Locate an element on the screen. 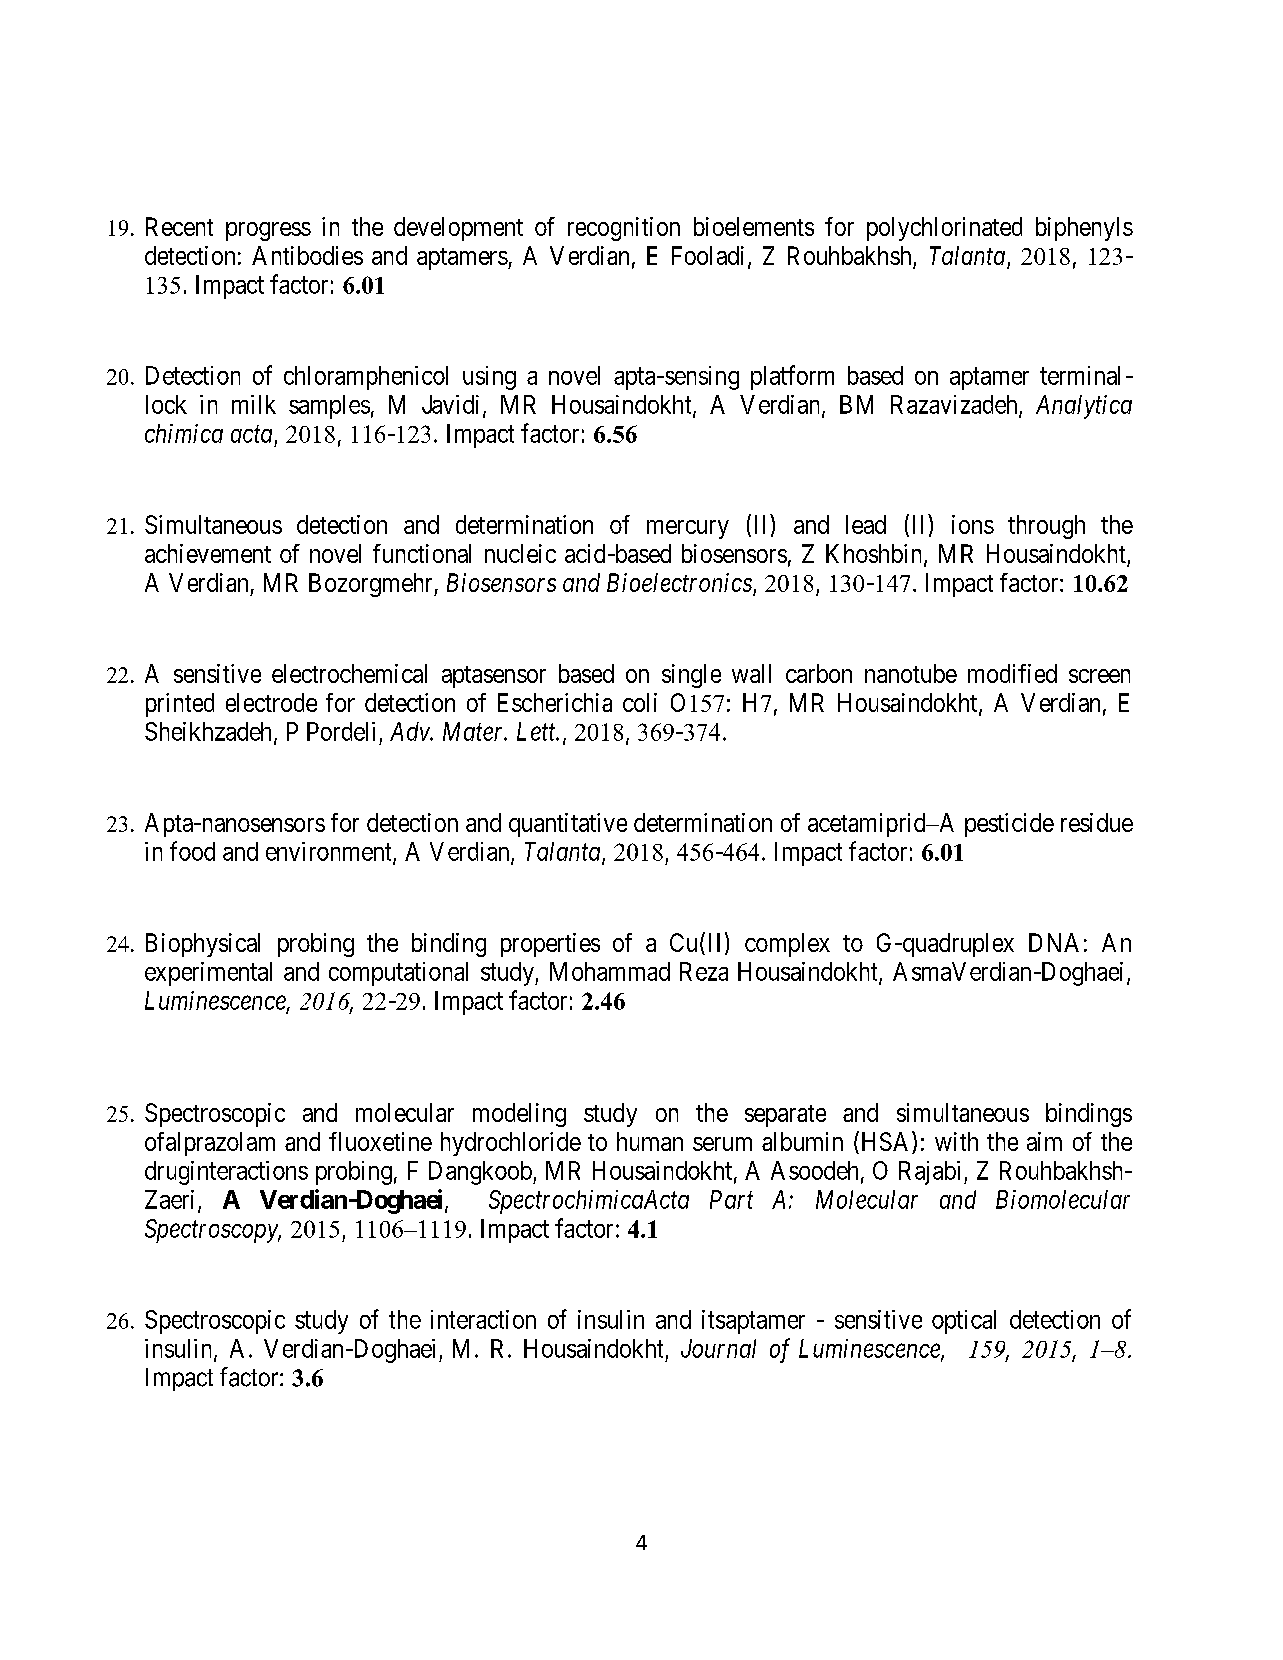  fluoxetine is located at coordinates (380, 1141).
